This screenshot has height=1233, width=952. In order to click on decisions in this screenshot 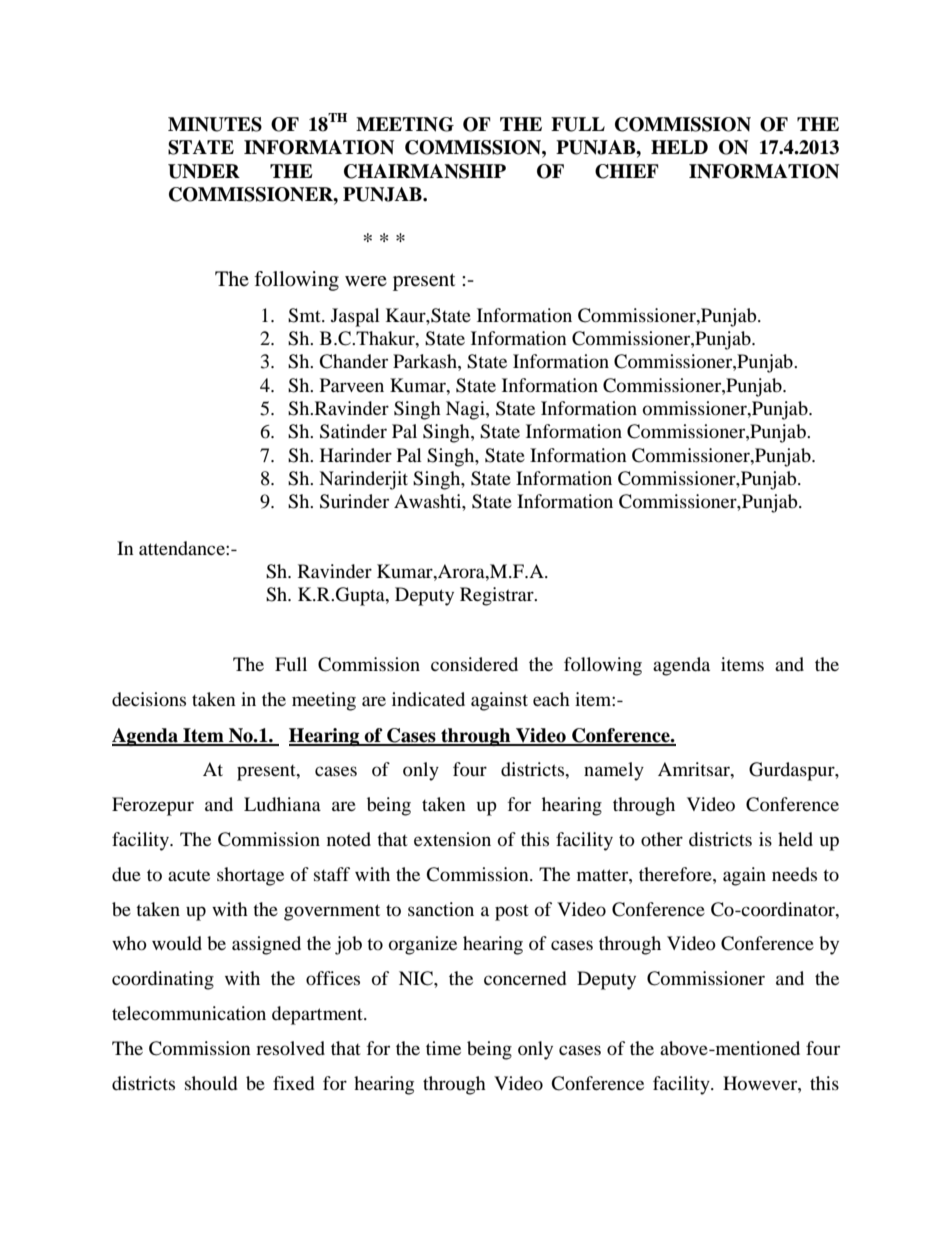, I will do `click(149, 699)`.
